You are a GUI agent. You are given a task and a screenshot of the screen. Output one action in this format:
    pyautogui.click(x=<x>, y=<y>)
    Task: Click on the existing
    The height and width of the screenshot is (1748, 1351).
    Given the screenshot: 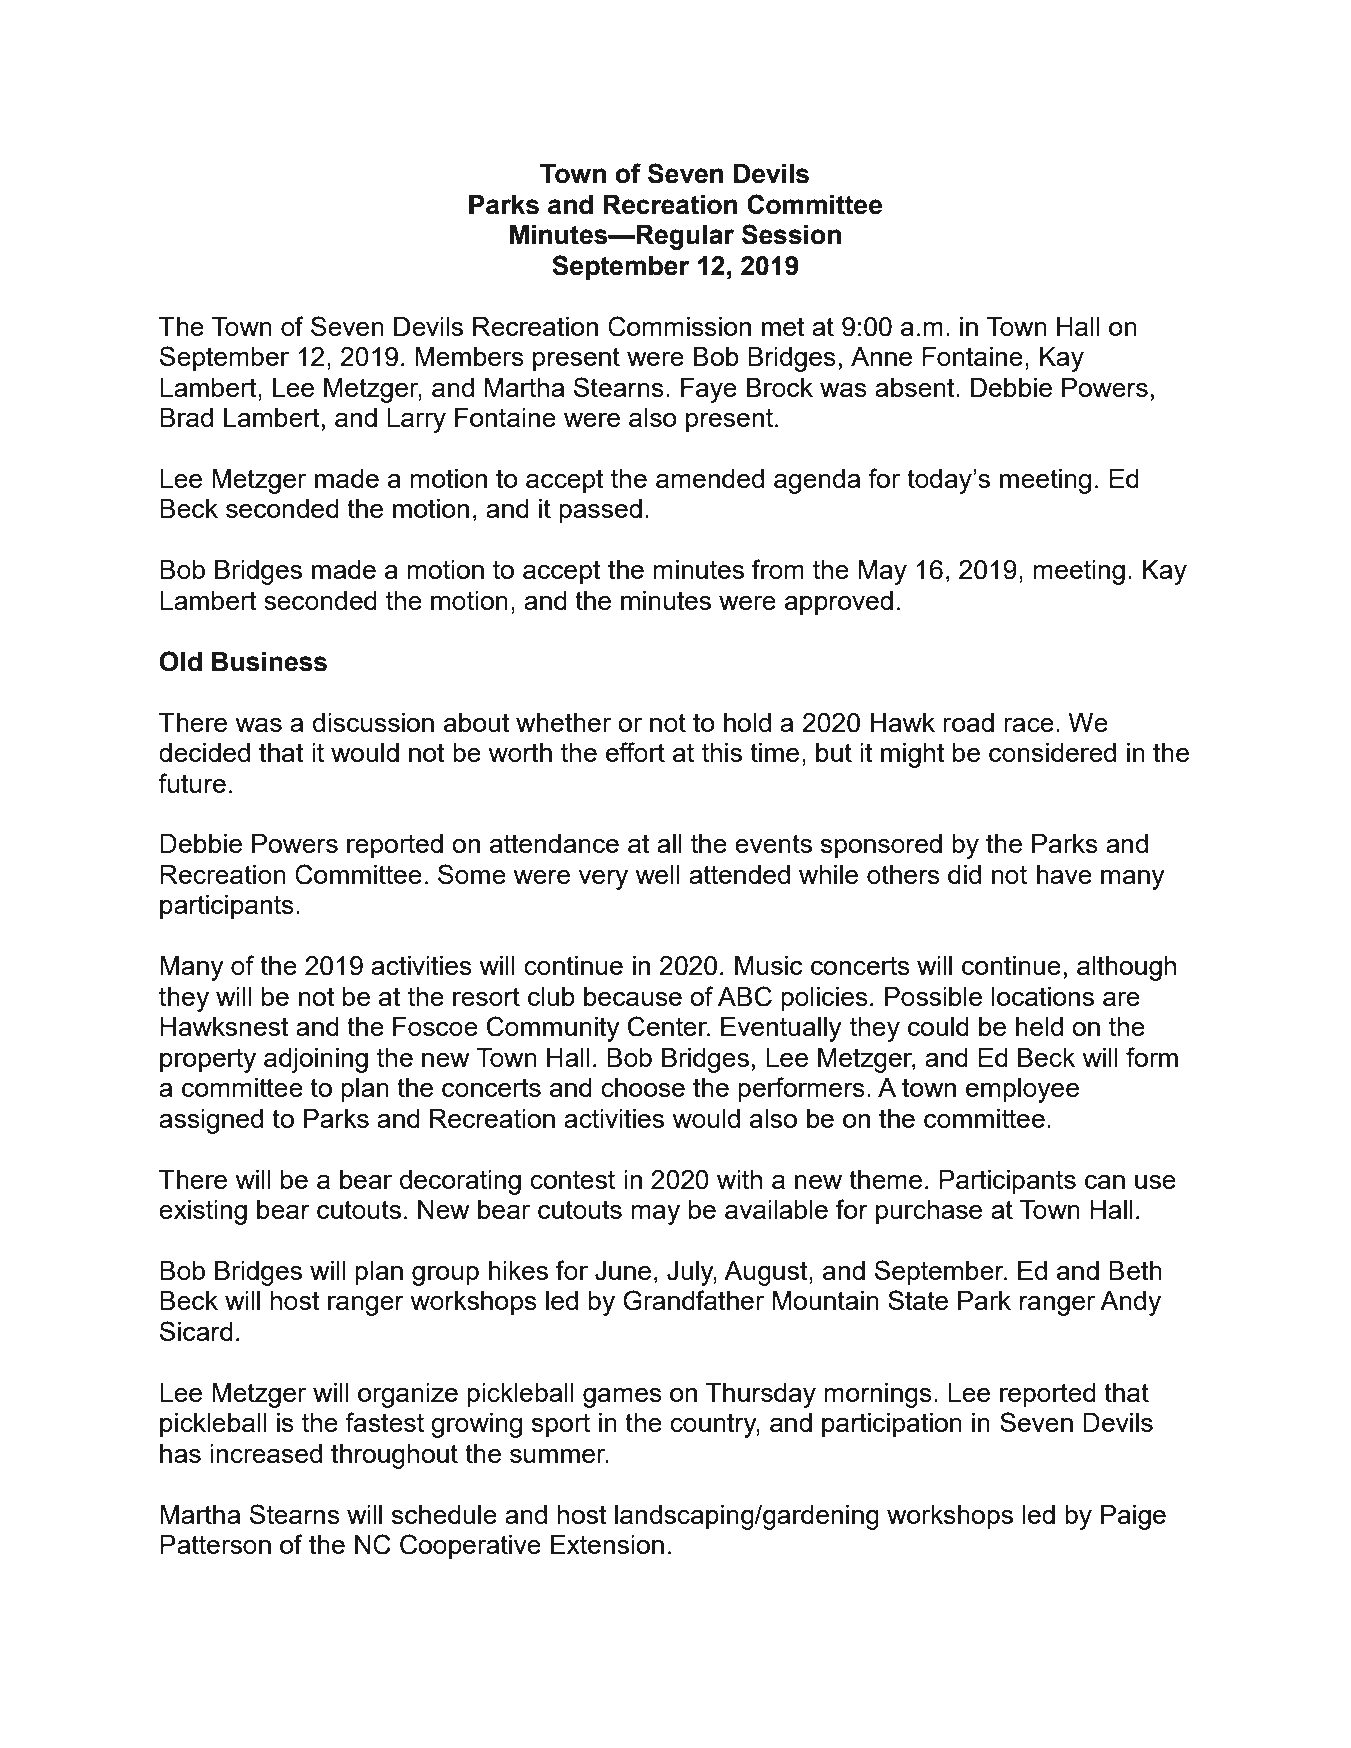 What is the action you would take?
    pyautogui.click(x=203, y=1212)
